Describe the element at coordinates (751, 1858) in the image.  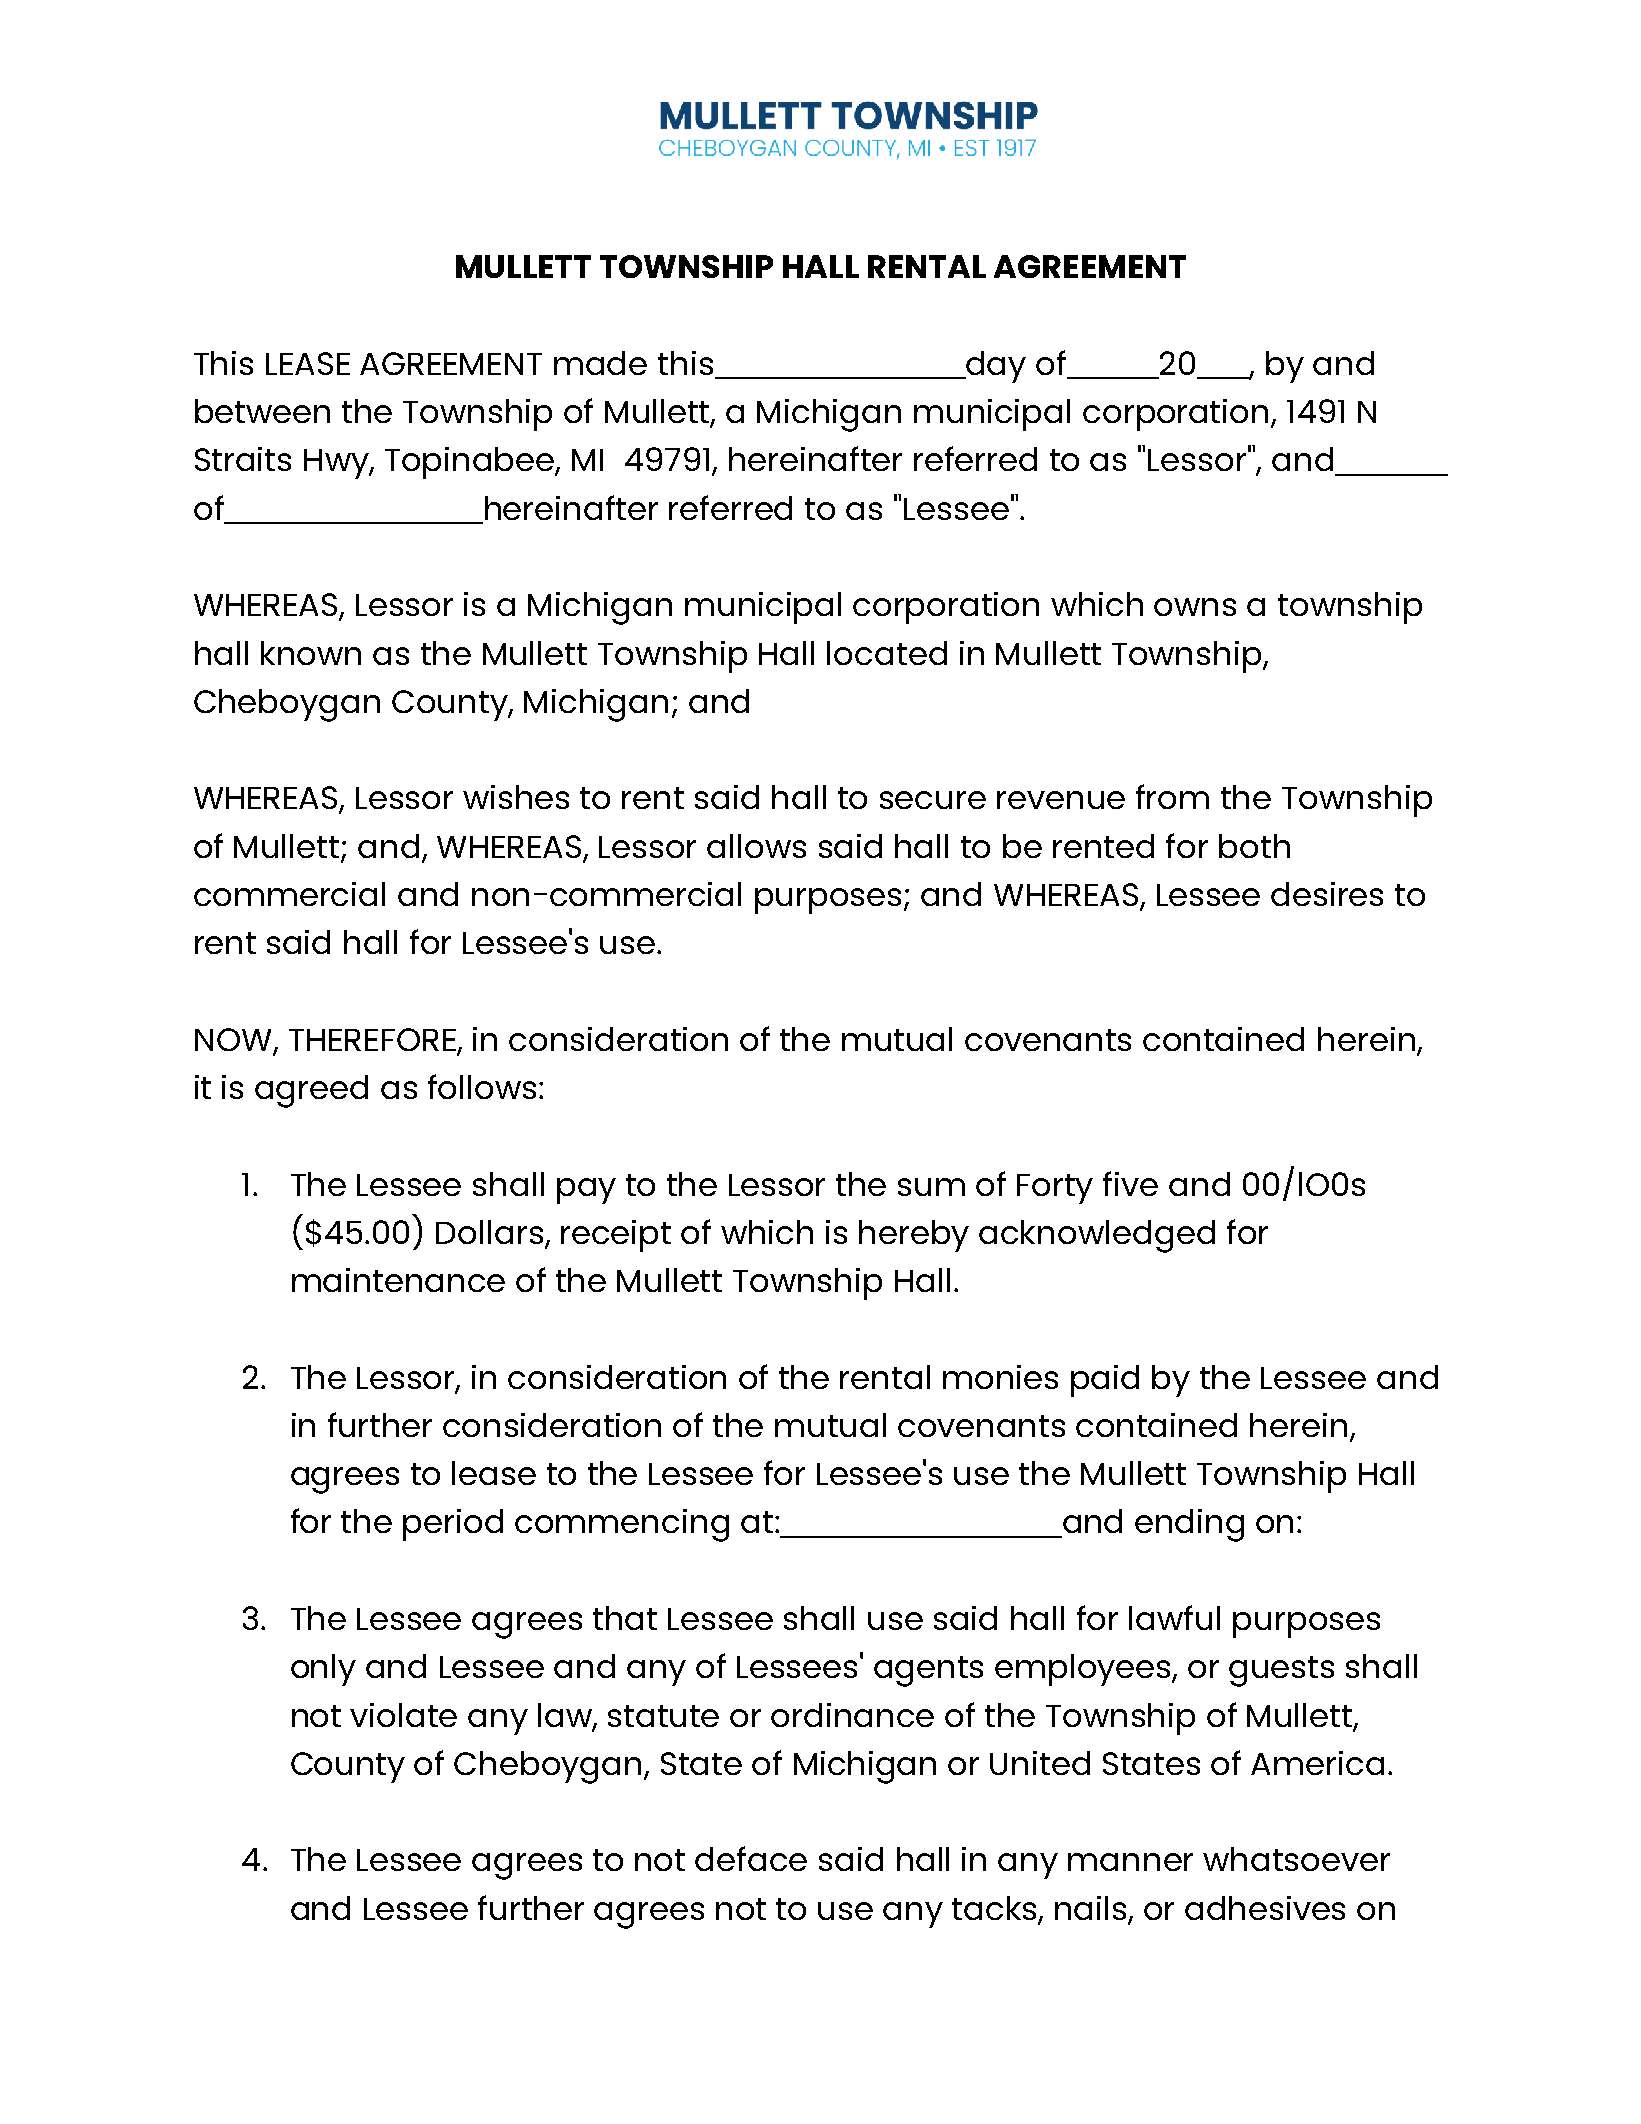
I see `deface` at that location.
